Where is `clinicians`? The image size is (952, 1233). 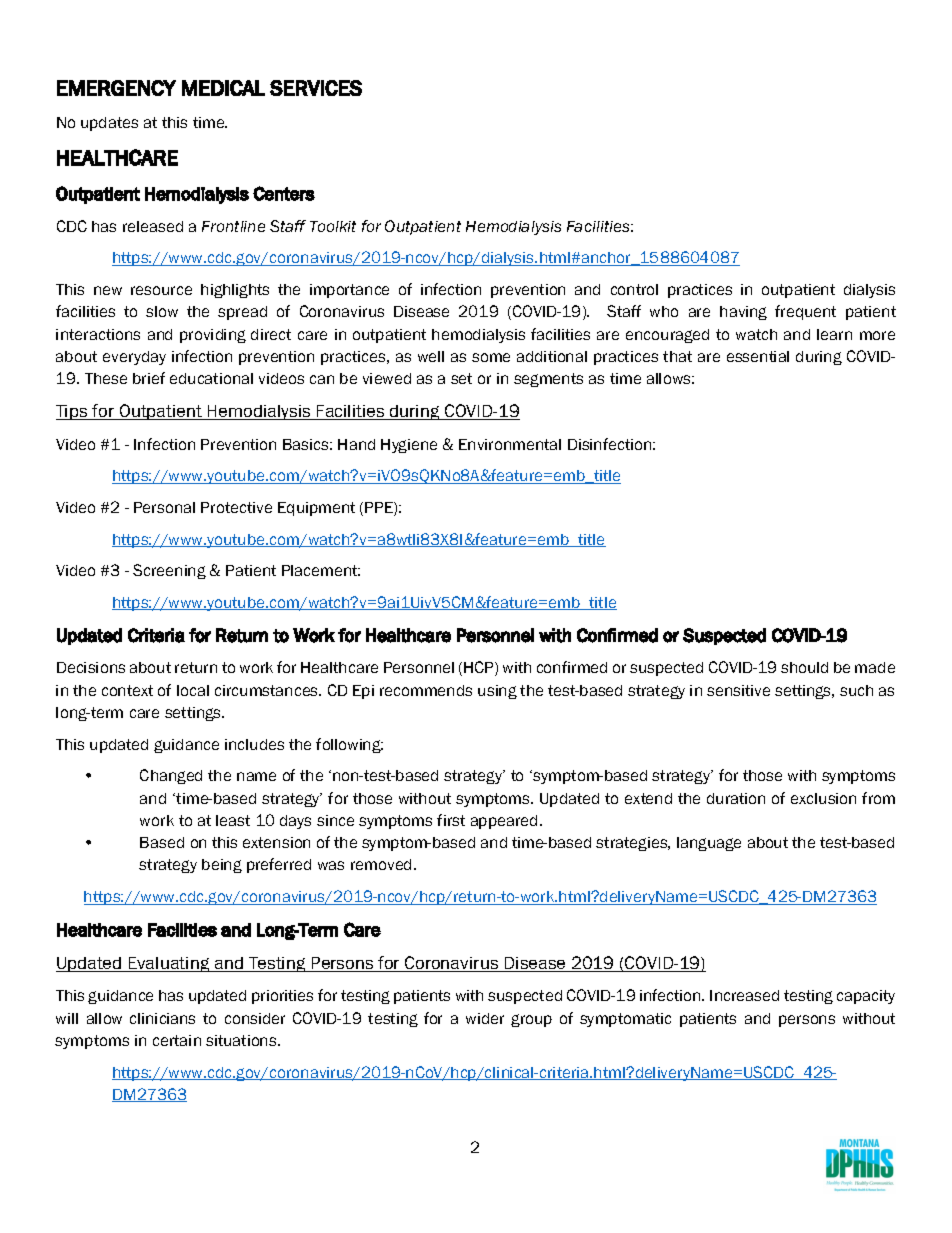
clinicians is located at coordinates (162, 1018).
